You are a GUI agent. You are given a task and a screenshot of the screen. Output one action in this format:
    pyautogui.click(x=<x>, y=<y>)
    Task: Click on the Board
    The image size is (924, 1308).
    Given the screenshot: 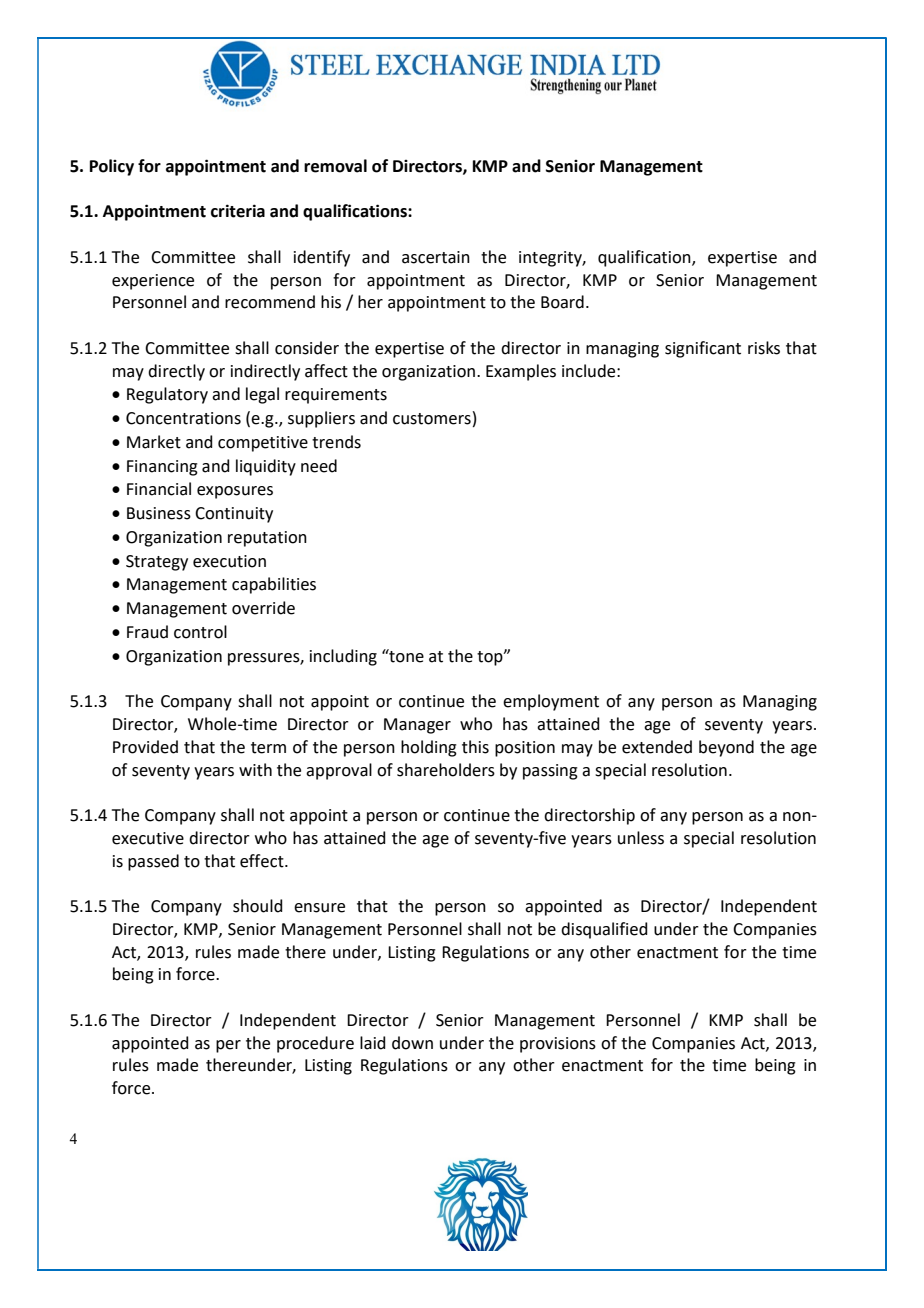 What is the action you would take?
    pyautogui.click(x=562, y=302)
